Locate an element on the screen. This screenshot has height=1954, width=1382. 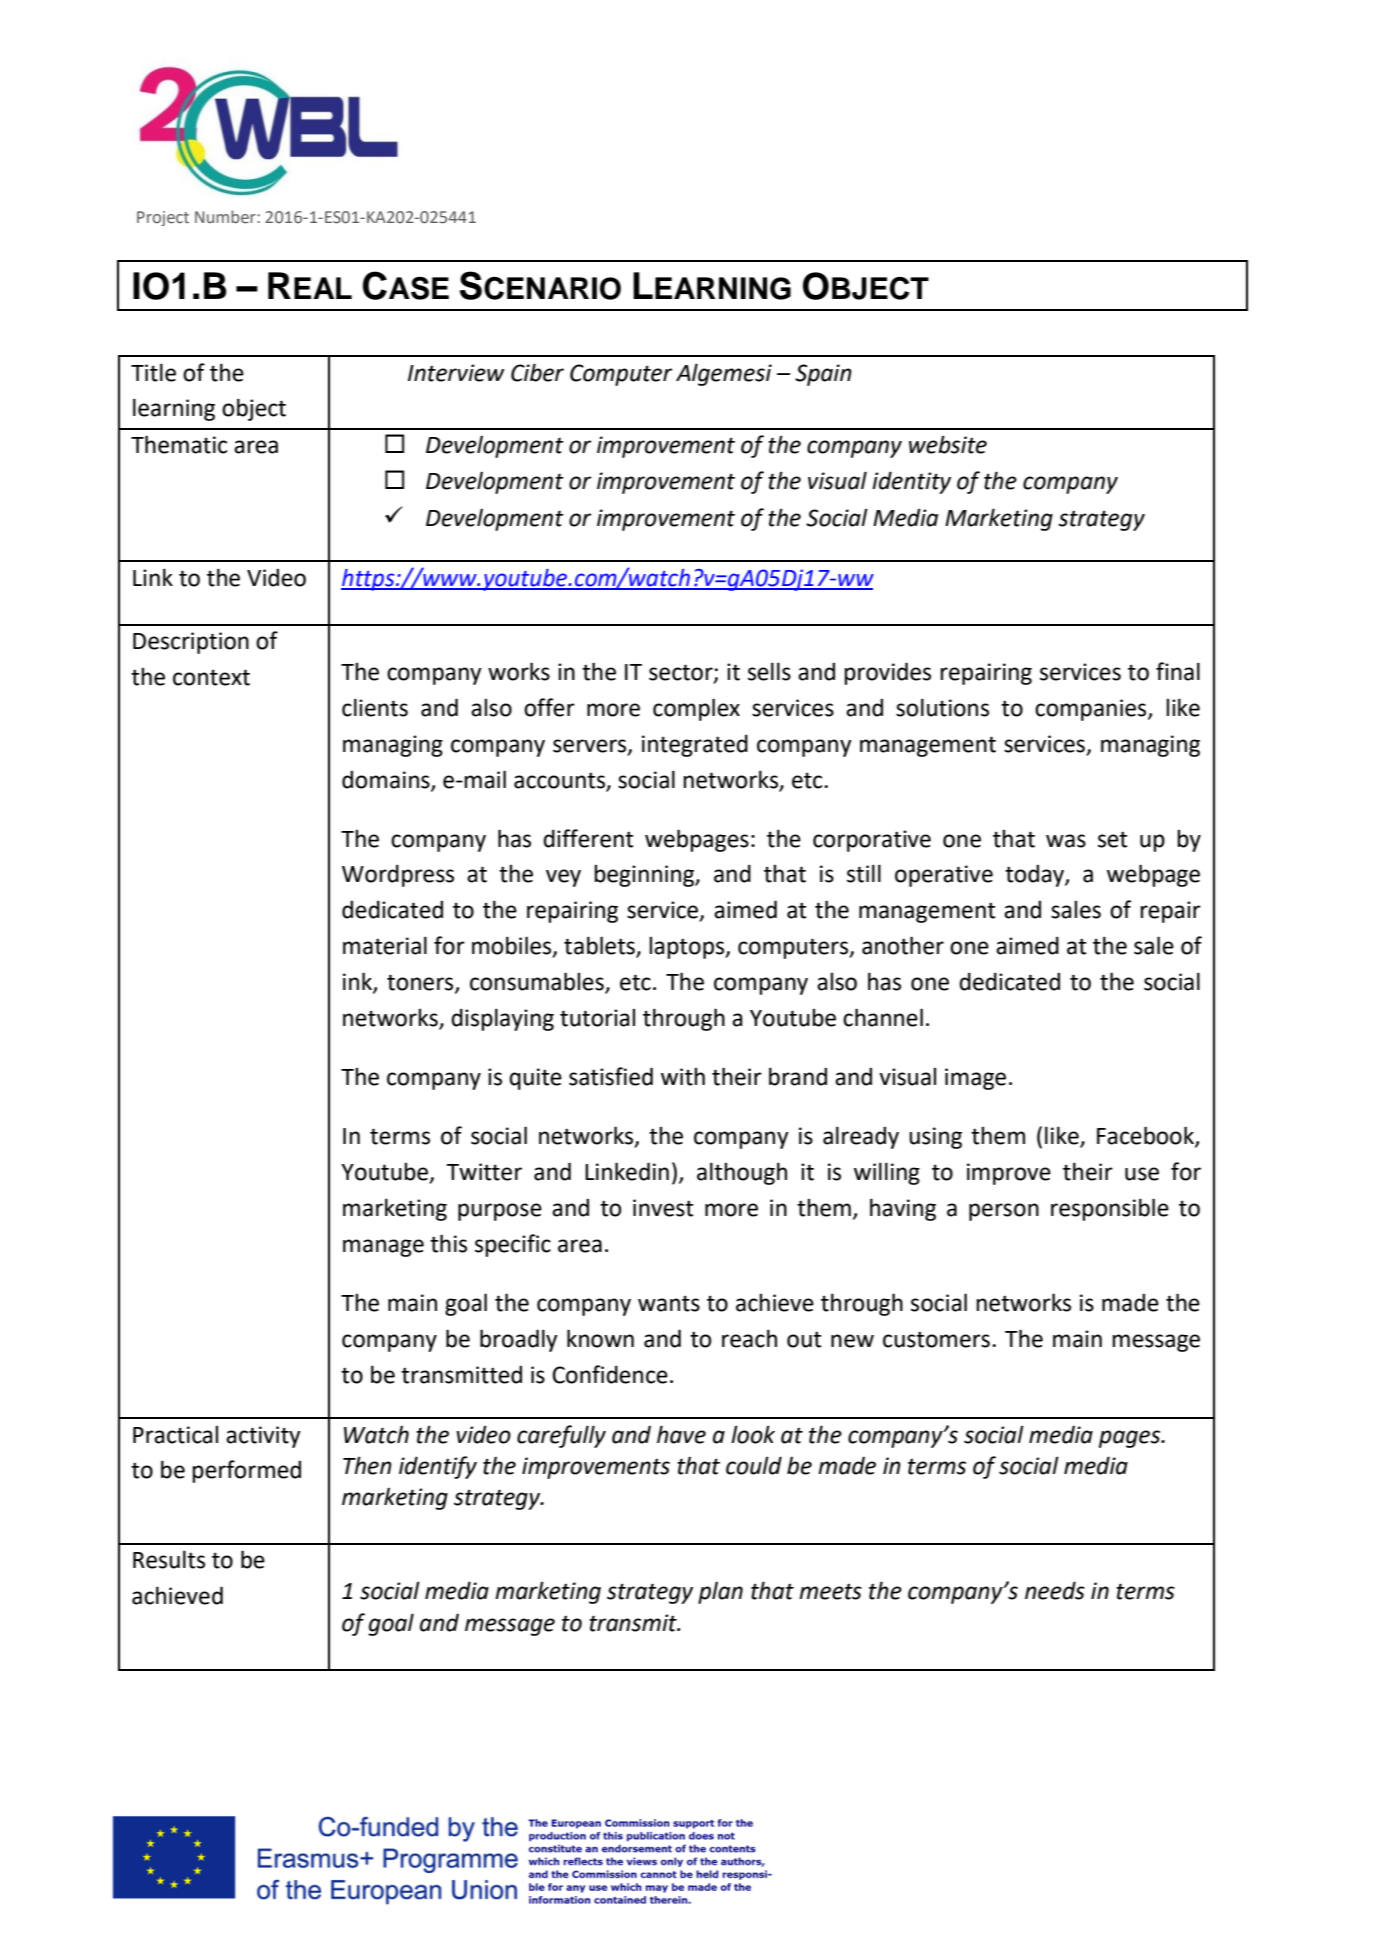
with is located at coordinates (683, 1077).
